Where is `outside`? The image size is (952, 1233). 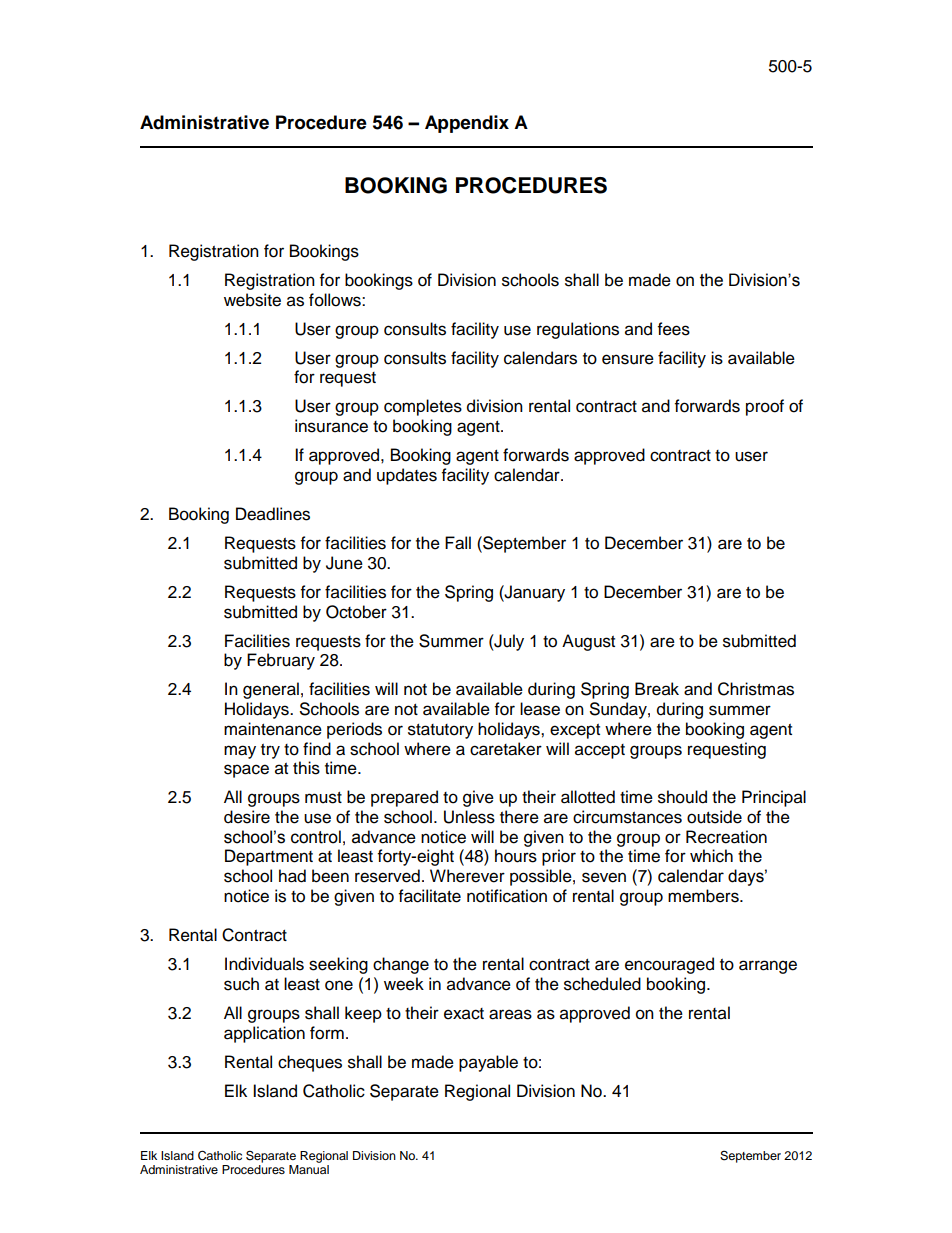
outside is located at coordinates (714, 817).
